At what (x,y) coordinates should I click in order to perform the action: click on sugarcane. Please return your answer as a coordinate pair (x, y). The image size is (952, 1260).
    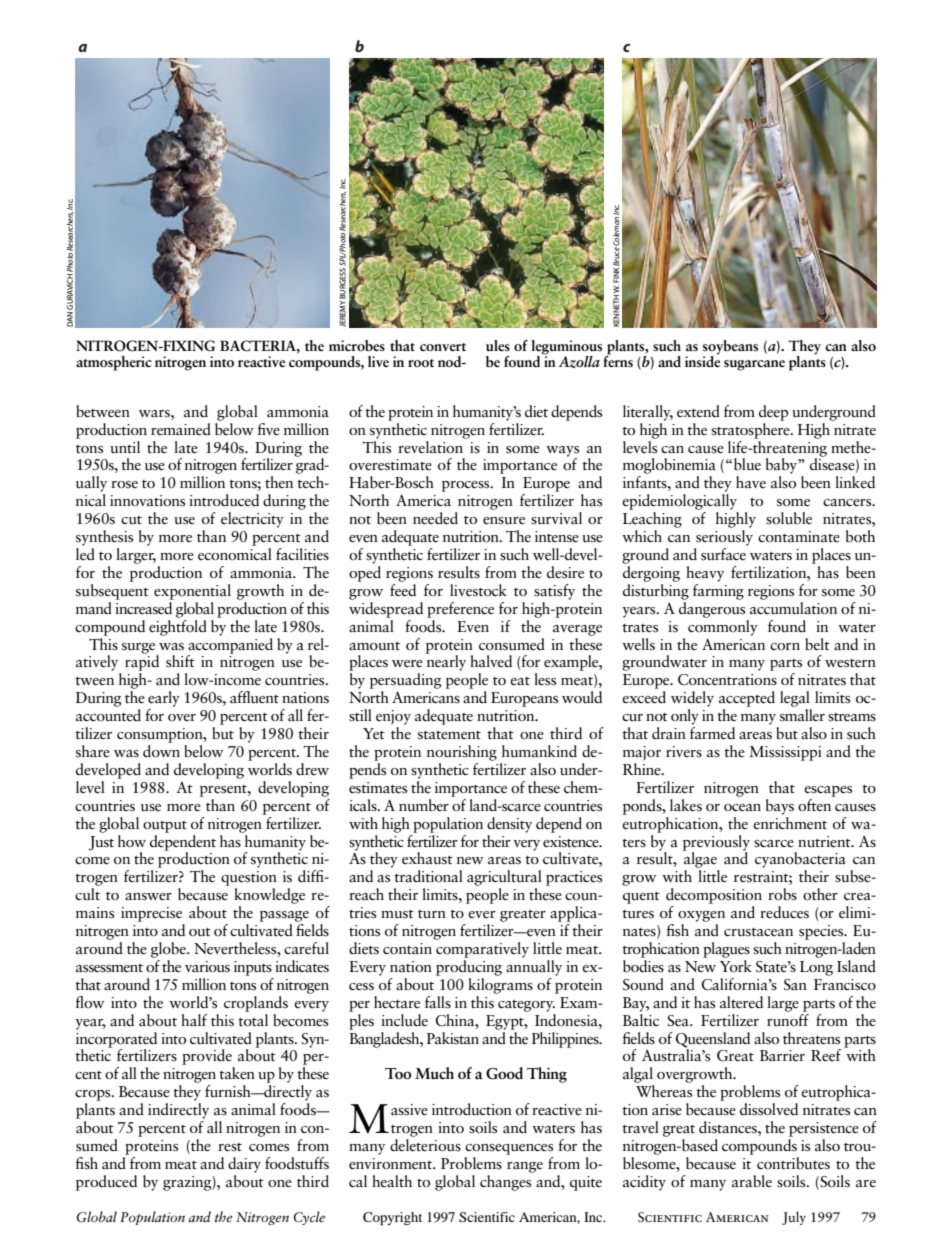
    Looking at the image, I should click on (754, 365).
